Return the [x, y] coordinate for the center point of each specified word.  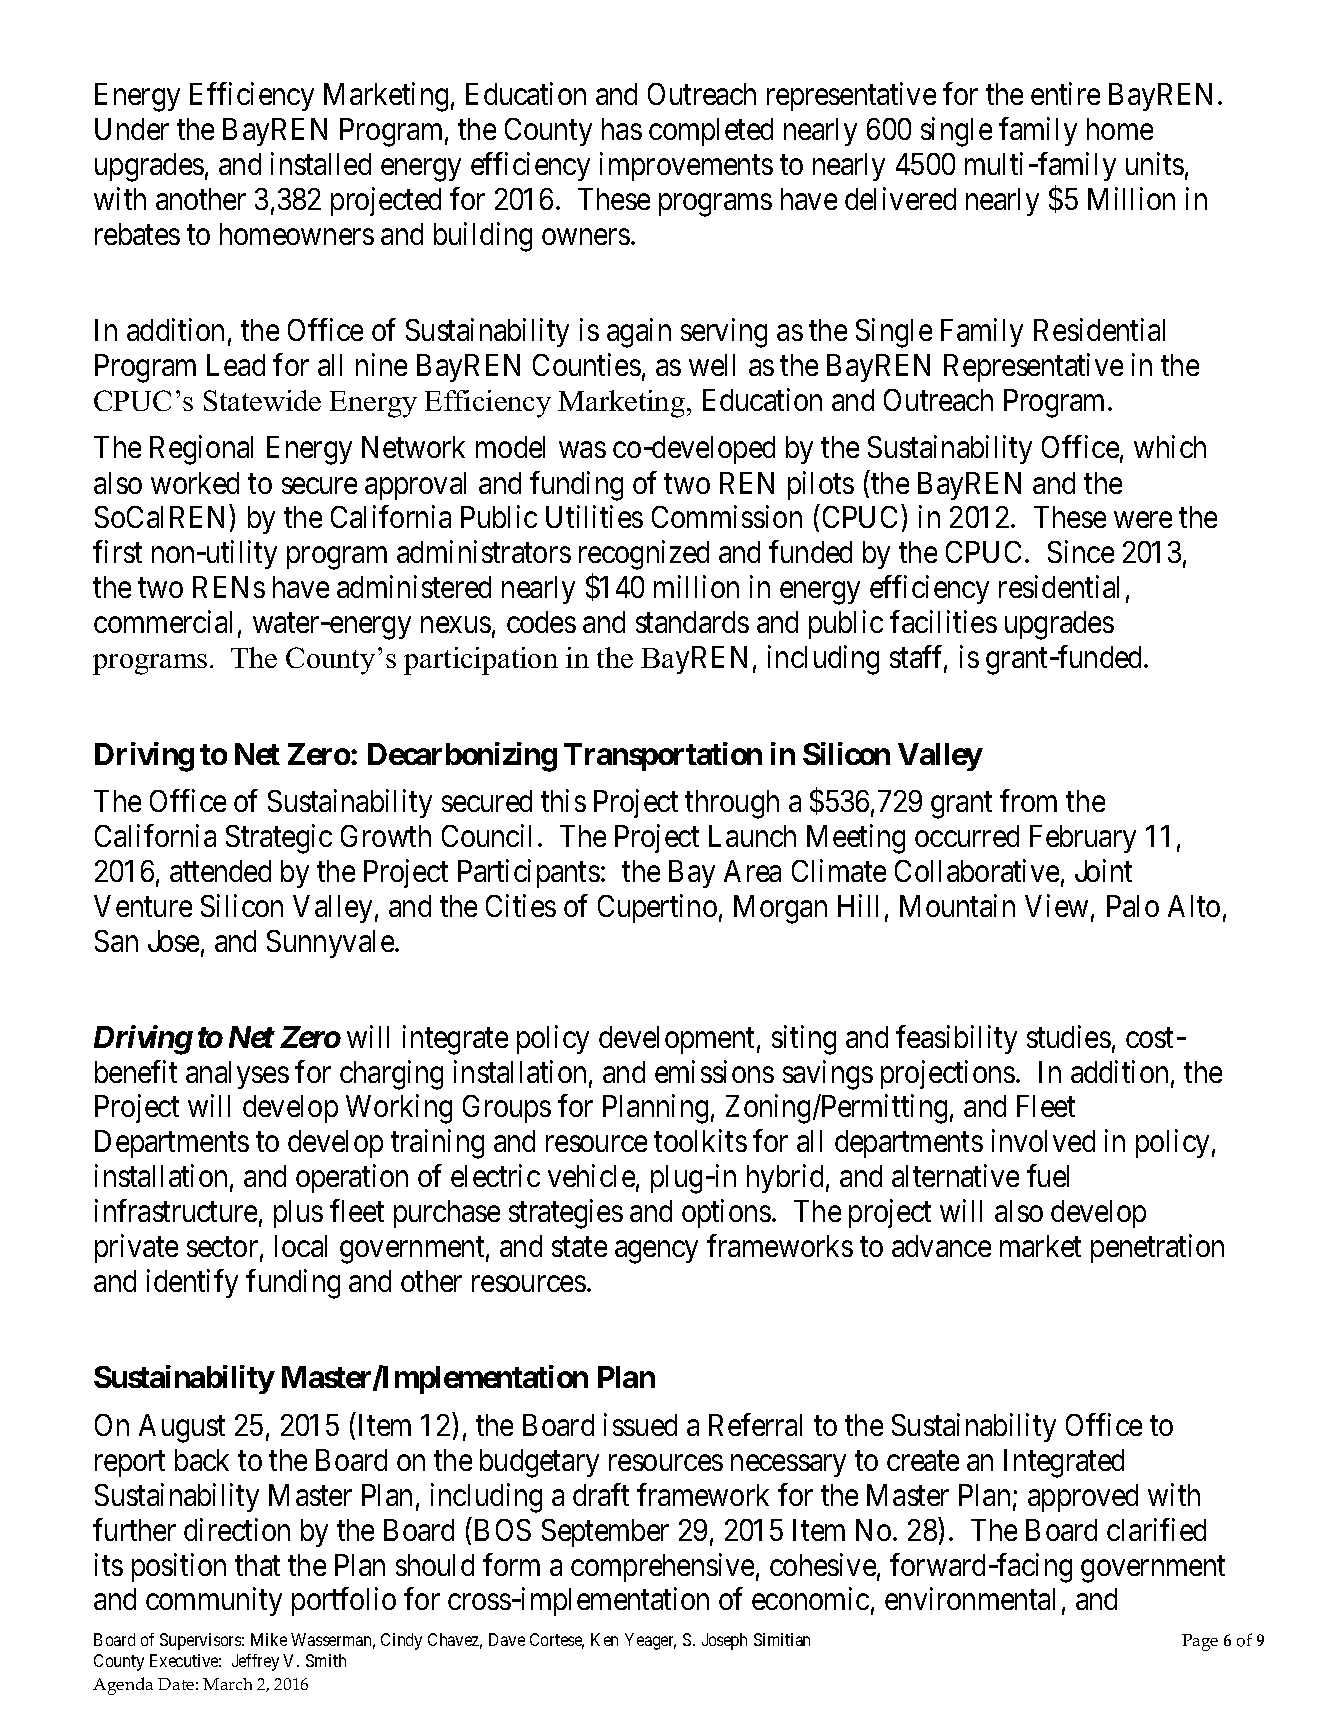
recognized [644, 555]
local [301, 1246]
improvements [686, 166]
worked [195, 483]
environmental [970, 1599]
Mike [269, 1639]
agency [656, 1252]
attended [220, 871]
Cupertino [657, 908]
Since [1081, 552]
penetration [1157, 1248]
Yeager [650, 1641]
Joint [1103, 870]
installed [321, 163]
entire [1065, 93]
